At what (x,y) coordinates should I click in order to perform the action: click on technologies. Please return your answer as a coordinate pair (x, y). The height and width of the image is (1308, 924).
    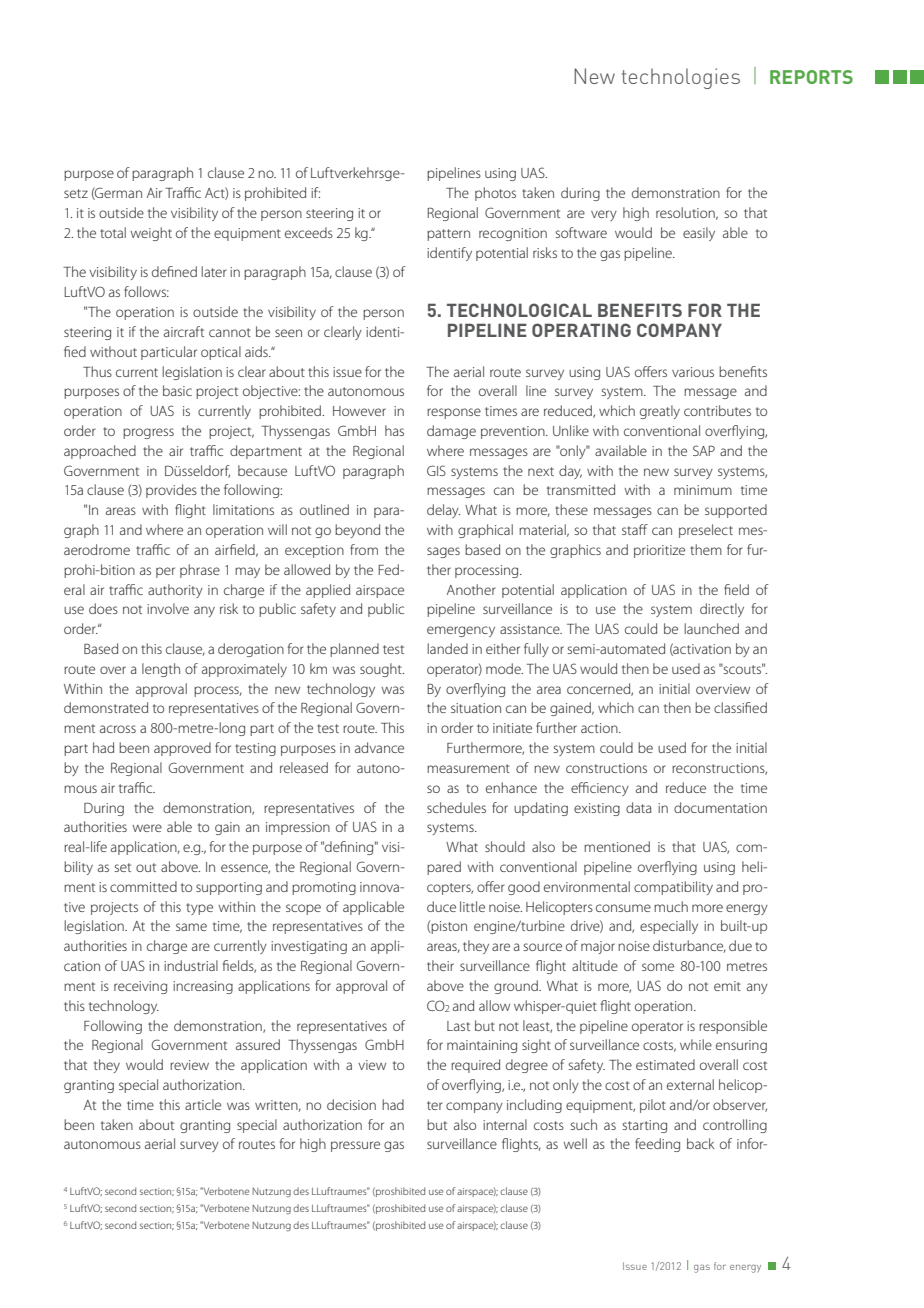
    Looking at the image, I should click on (681, 78).
